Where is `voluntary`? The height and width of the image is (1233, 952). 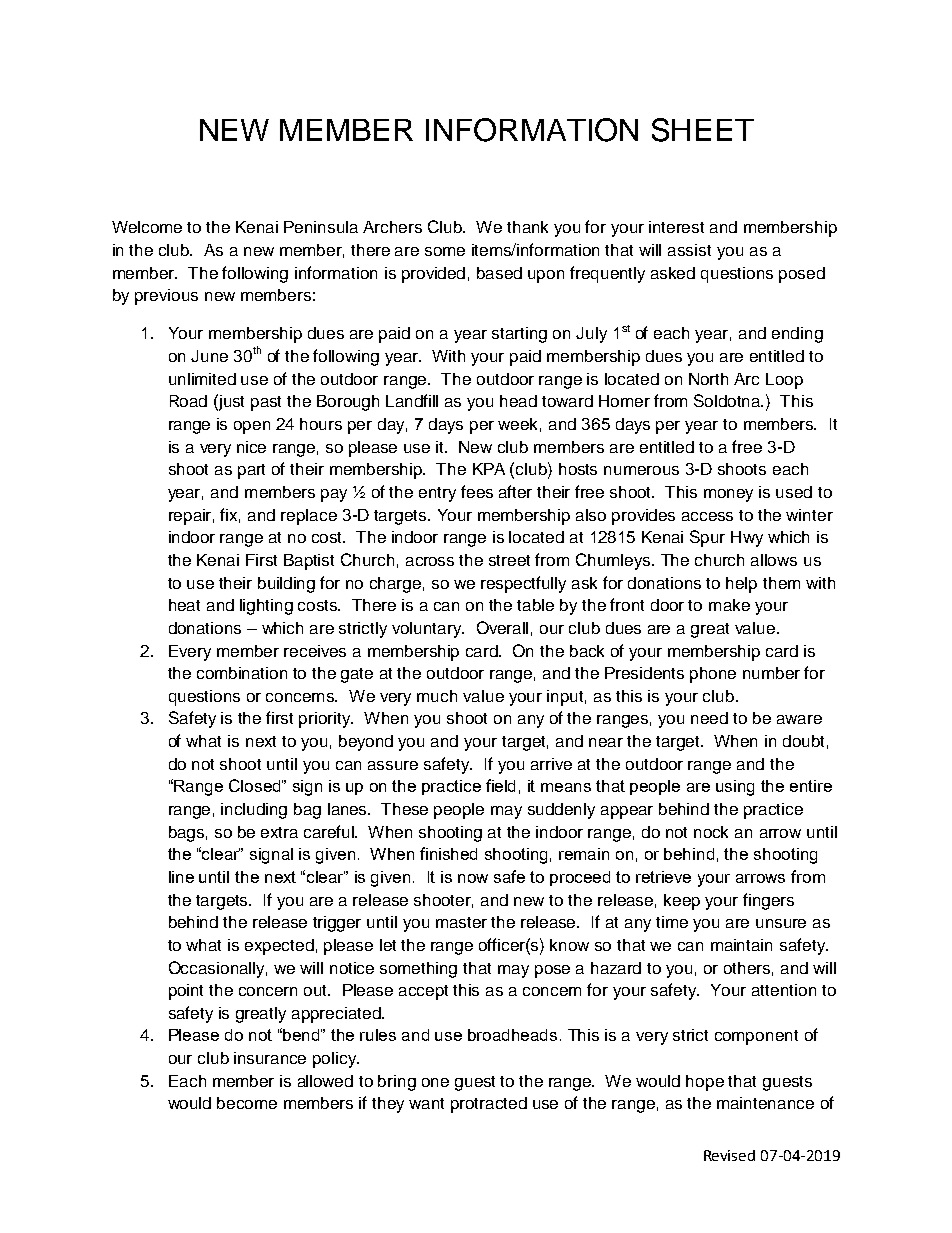
voluntary is located at coordinates (428, 630).
